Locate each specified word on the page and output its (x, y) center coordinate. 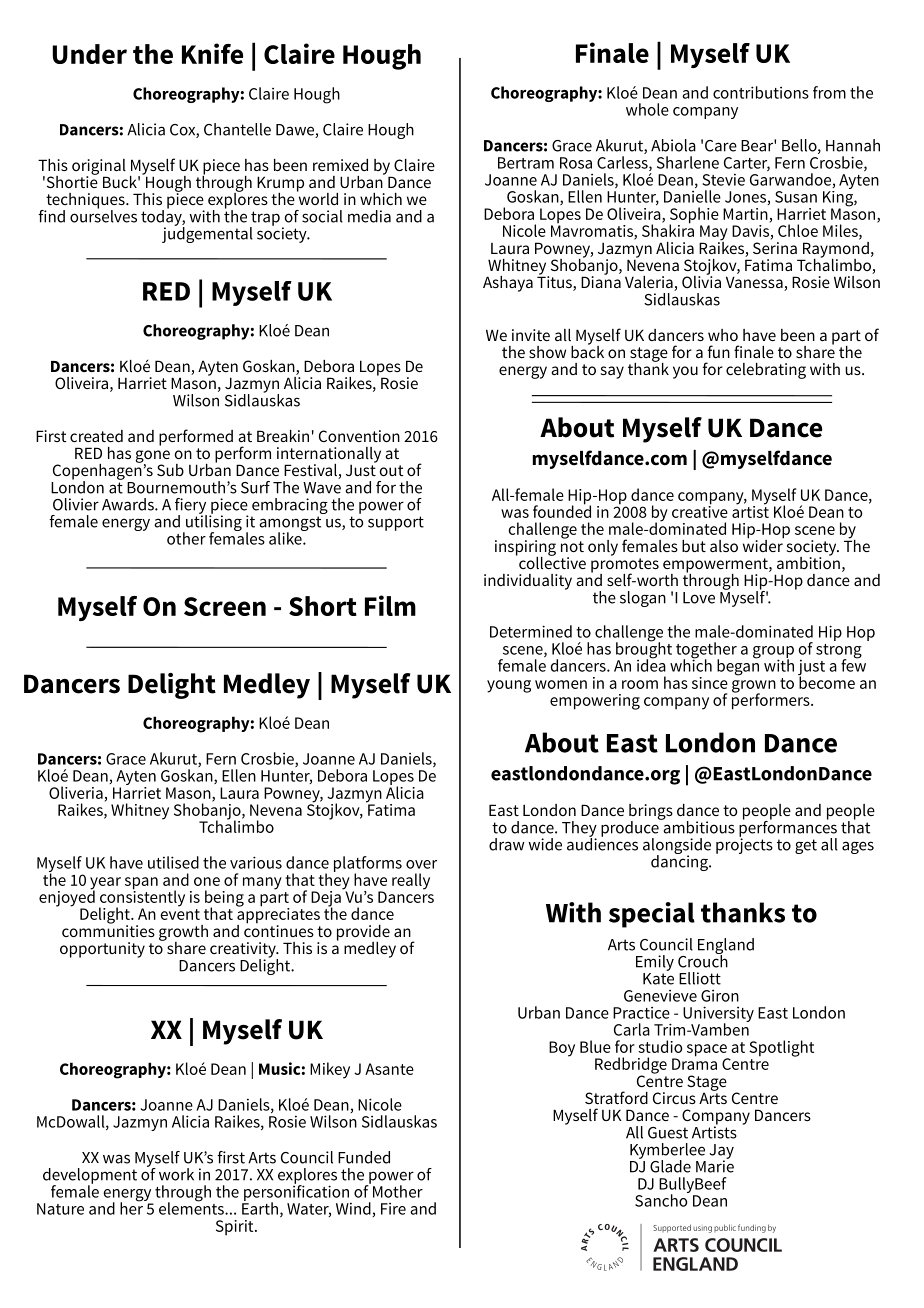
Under (89, 54)
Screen (225, 606)
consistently (142, 898)
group (773, 653)
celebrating (766, 371)
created (96, 436)
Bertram (526, 163)
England (726, 947)
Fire (393, 1209)
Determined (531, 631)
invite (531, 335)
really (411, 881)
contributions (761, 92)
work (176, 1174)
